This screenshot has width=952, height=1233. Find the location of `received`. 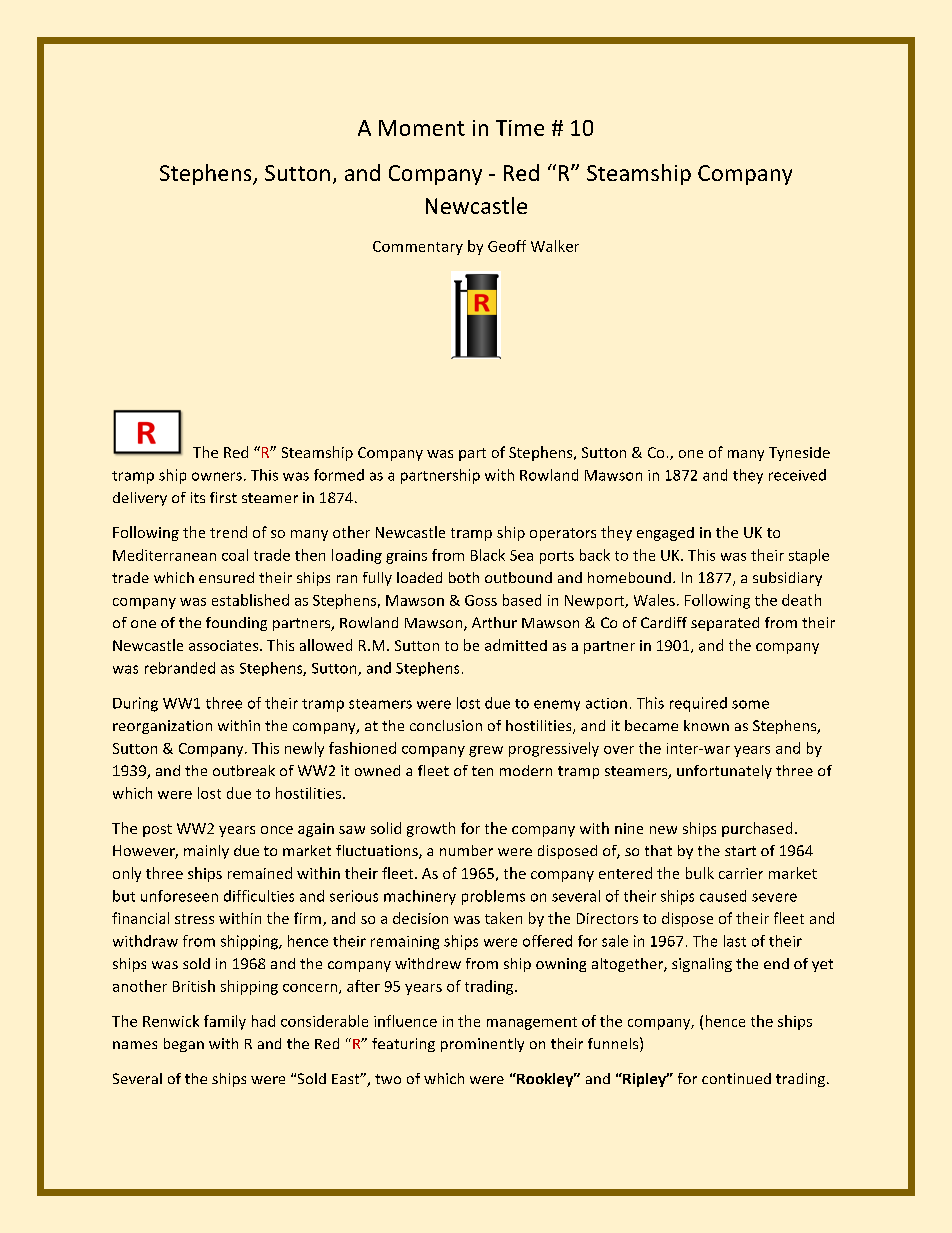

received is located at coordinates (797, 475).
